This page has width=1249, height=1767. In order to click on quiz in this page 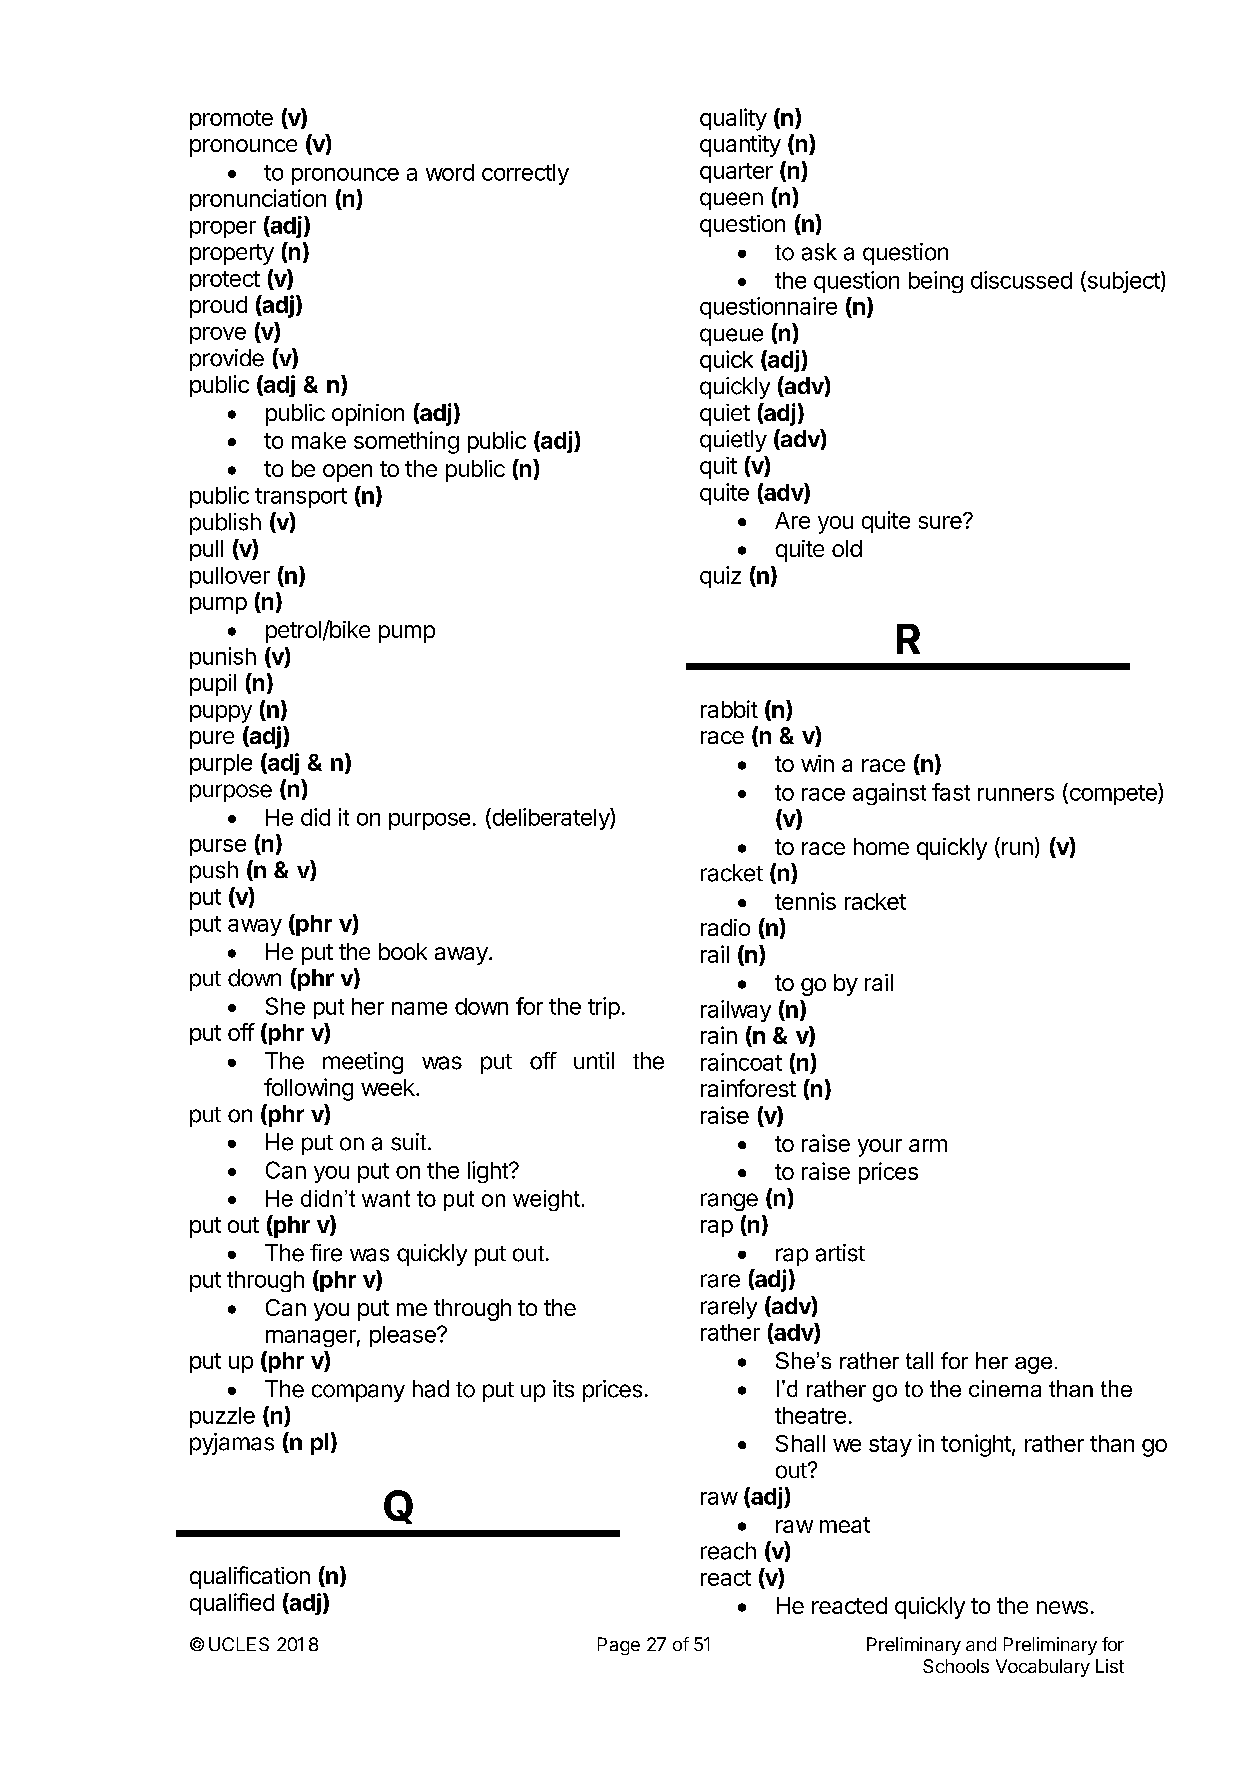, I will do `click(720, 577)`.
